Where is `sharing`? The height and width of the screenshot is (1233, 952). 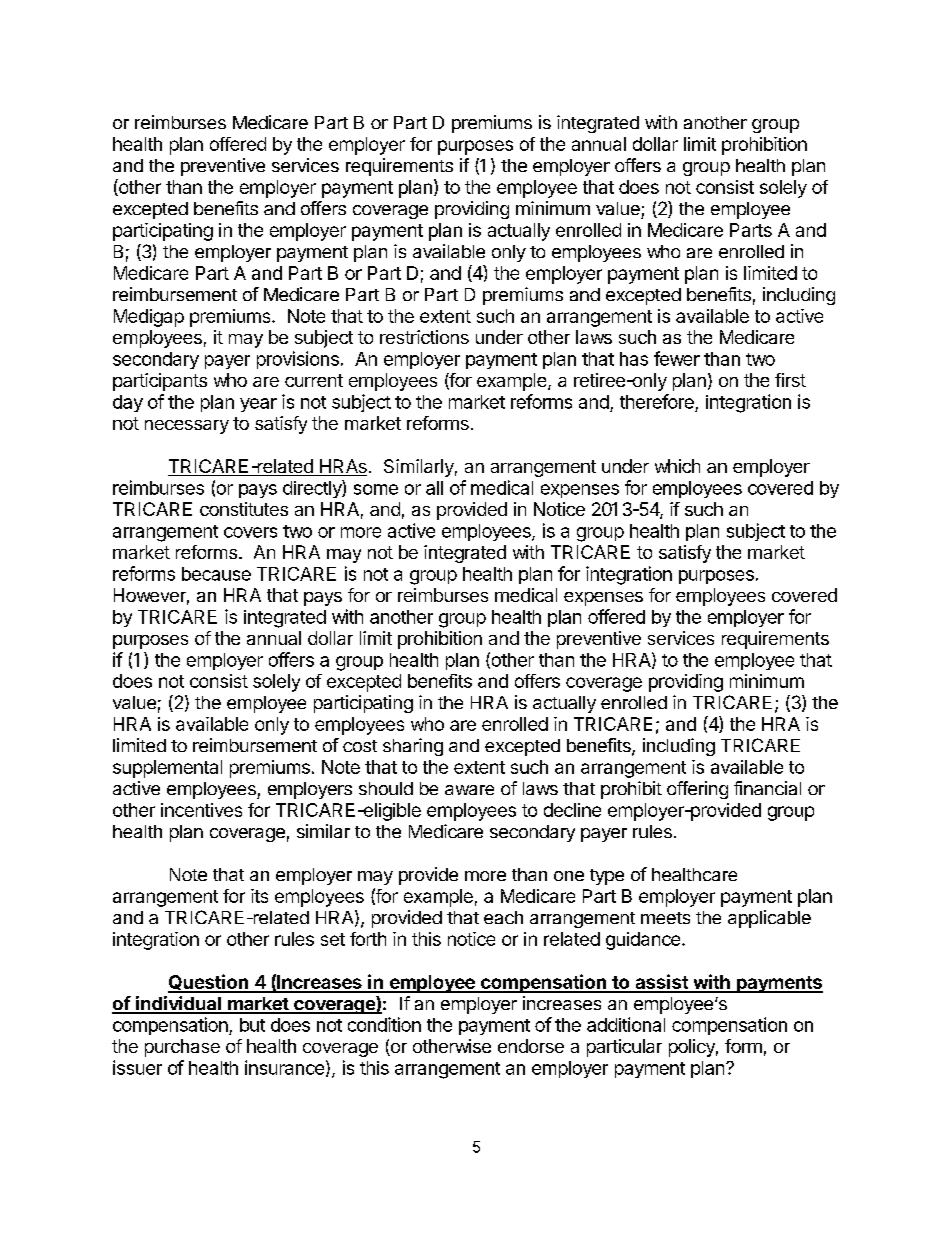
sharing is located at coordinates (413, 747).
